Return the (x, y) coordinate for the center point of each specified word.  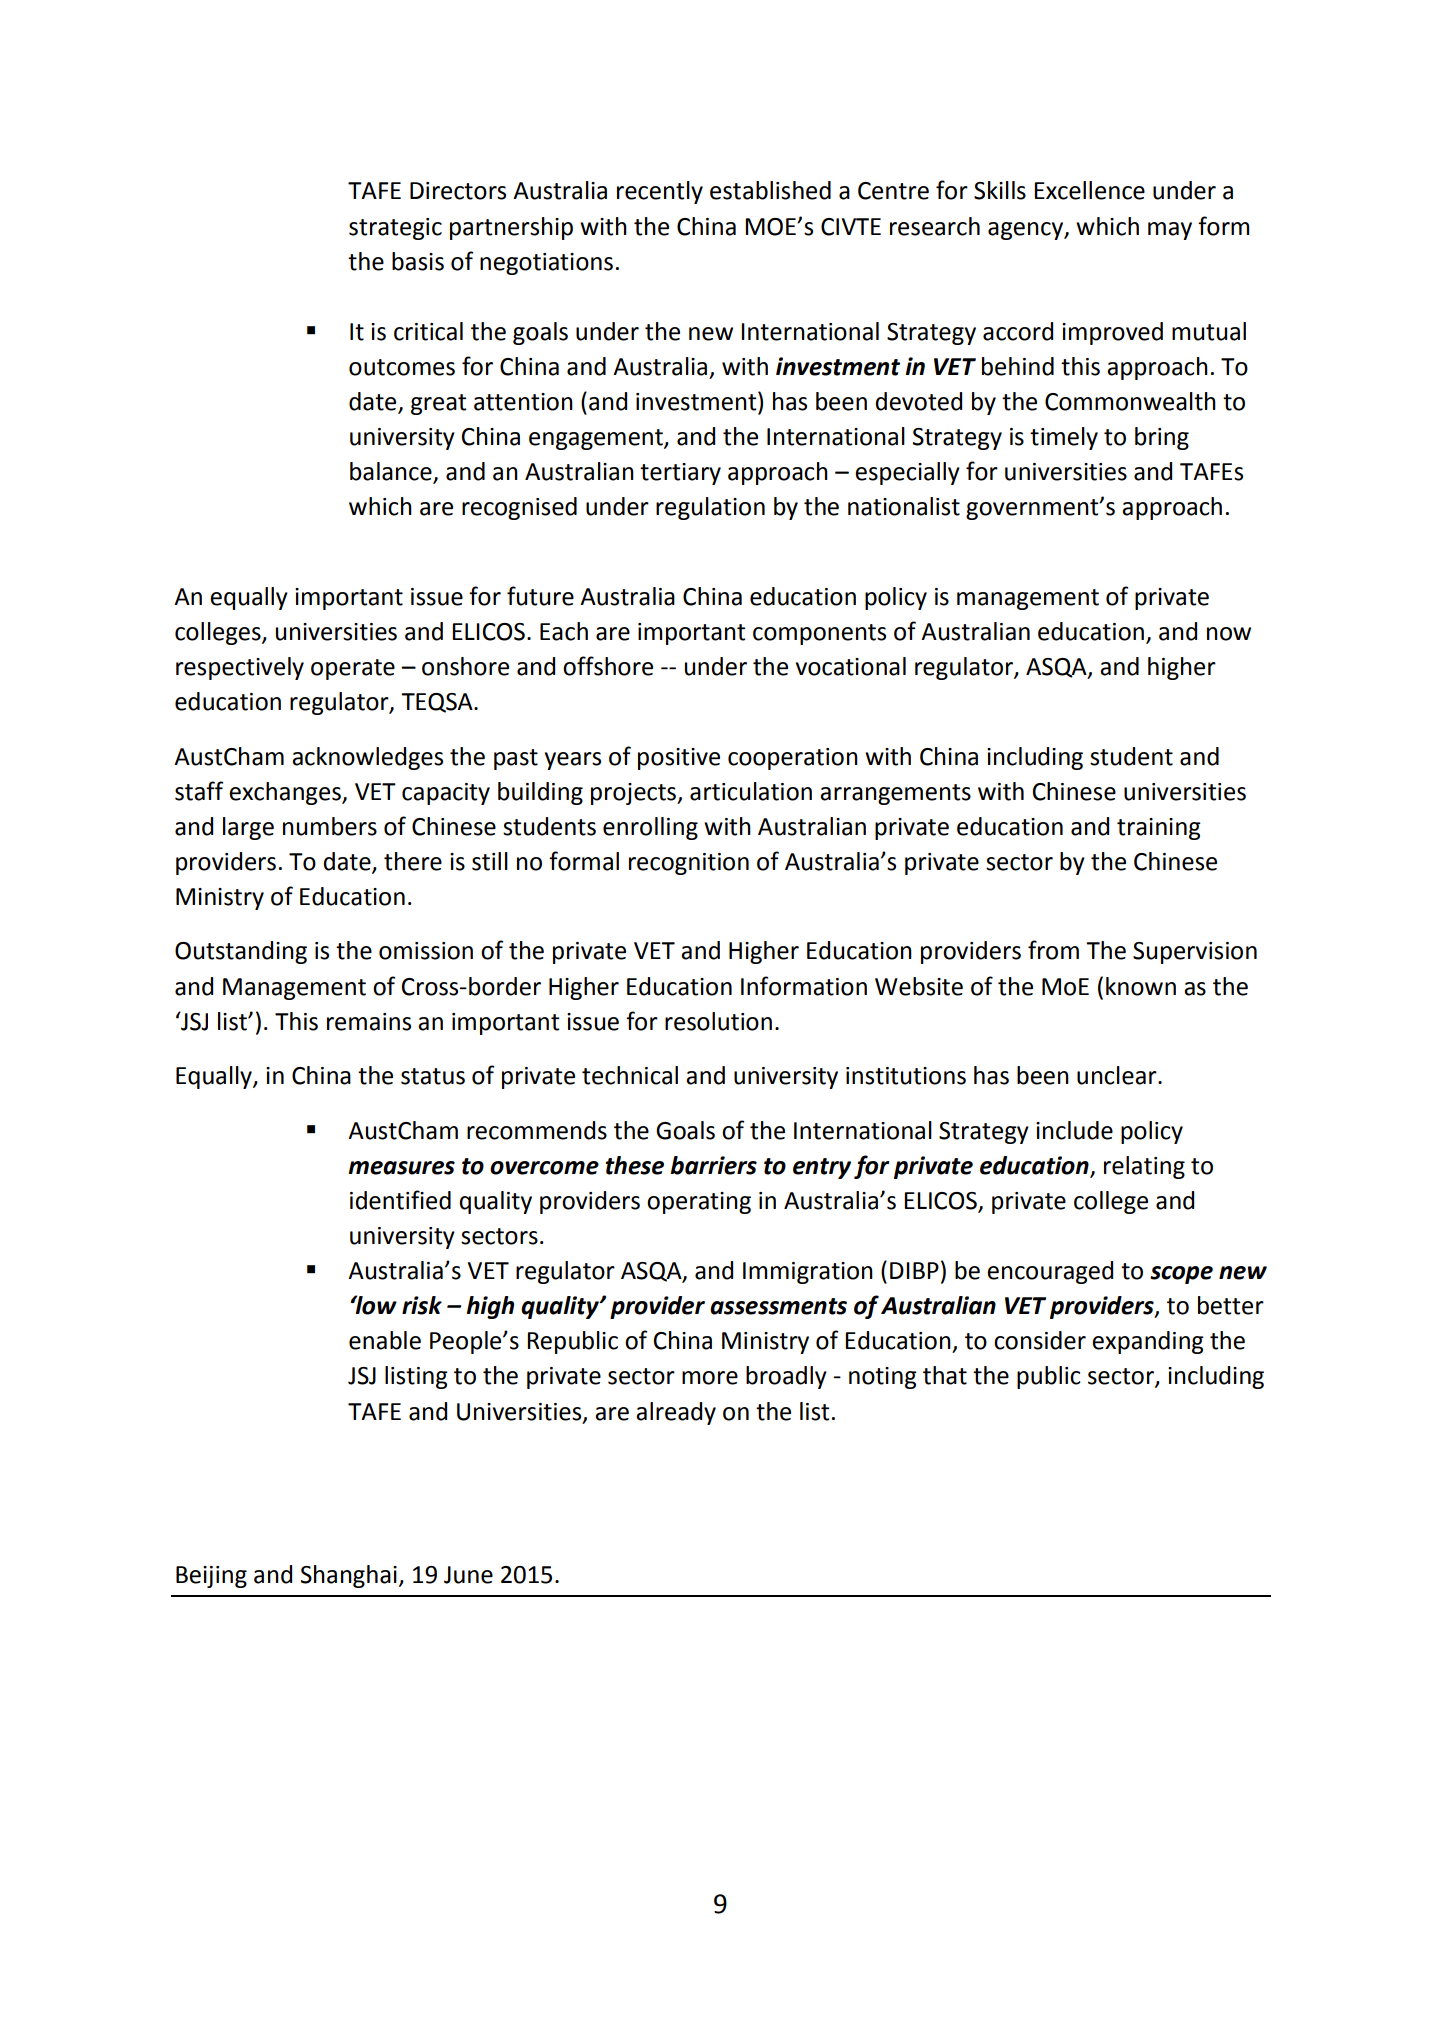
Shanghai (349, 1576)
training (1159, 829)
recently (660, 192)
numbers (330, 826)
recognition (689, 864)
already (676, 1413)
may (1170, 231)
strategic (395, 229)
